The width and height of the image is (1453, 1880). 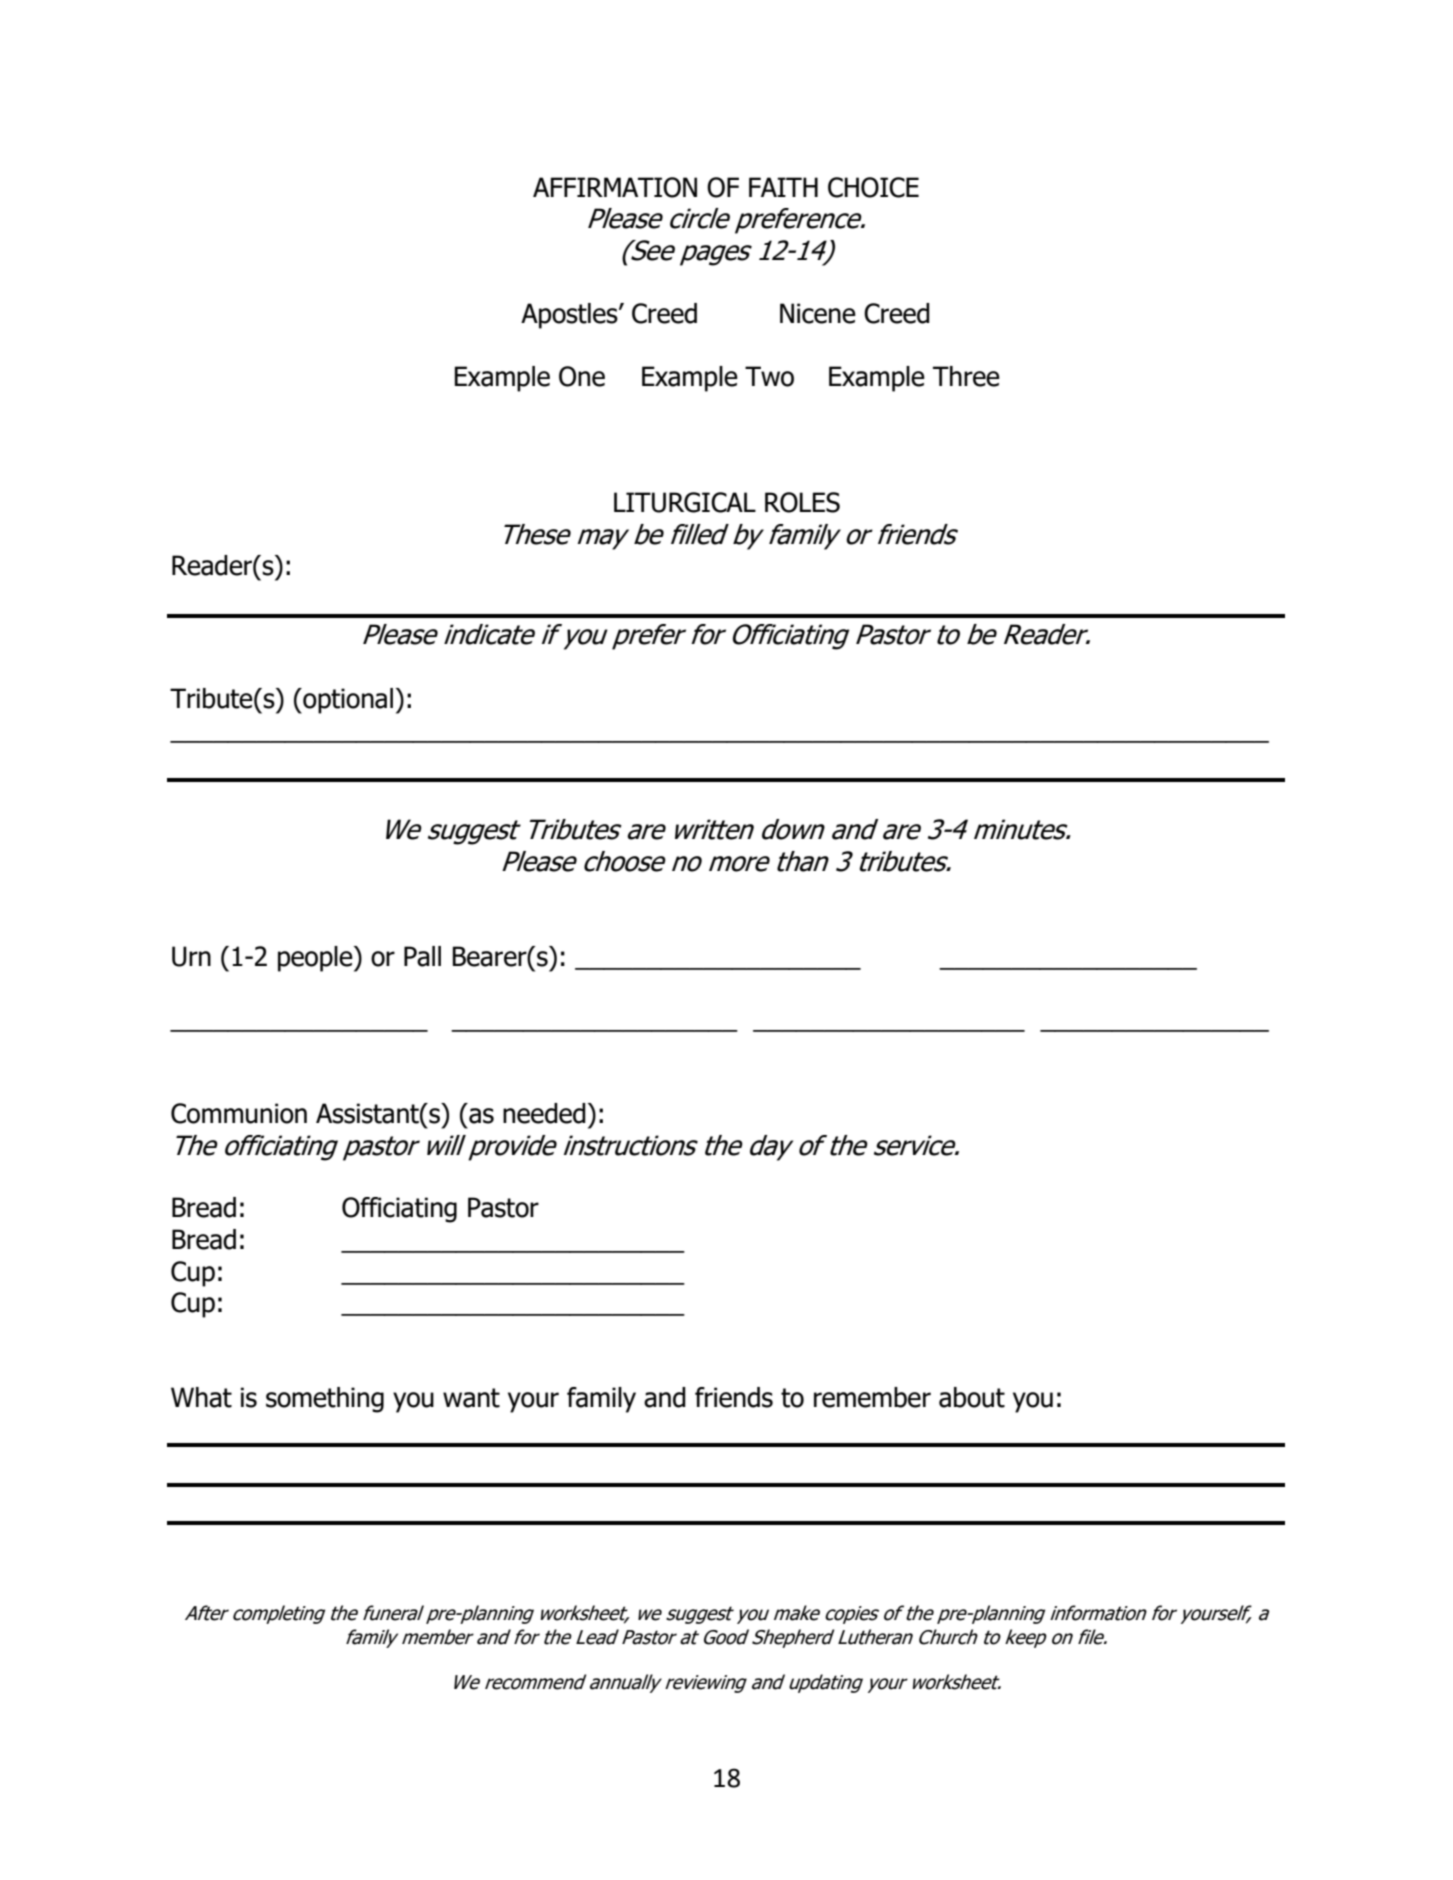 I want to click on AFFIRMATION, so click(x=615, y=187).
